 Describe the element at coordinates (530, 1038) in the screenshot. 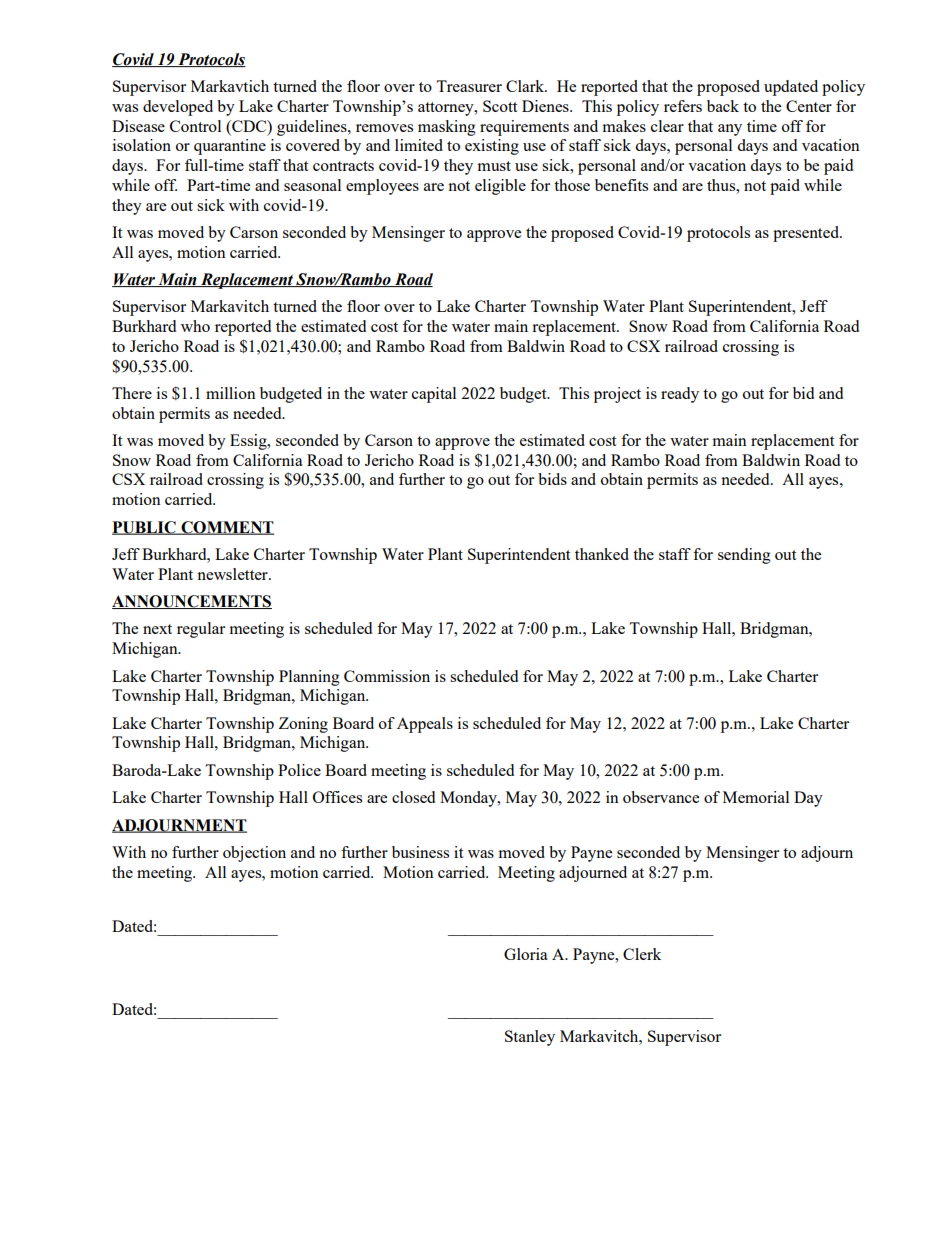

I see `Stanley` at that location.
